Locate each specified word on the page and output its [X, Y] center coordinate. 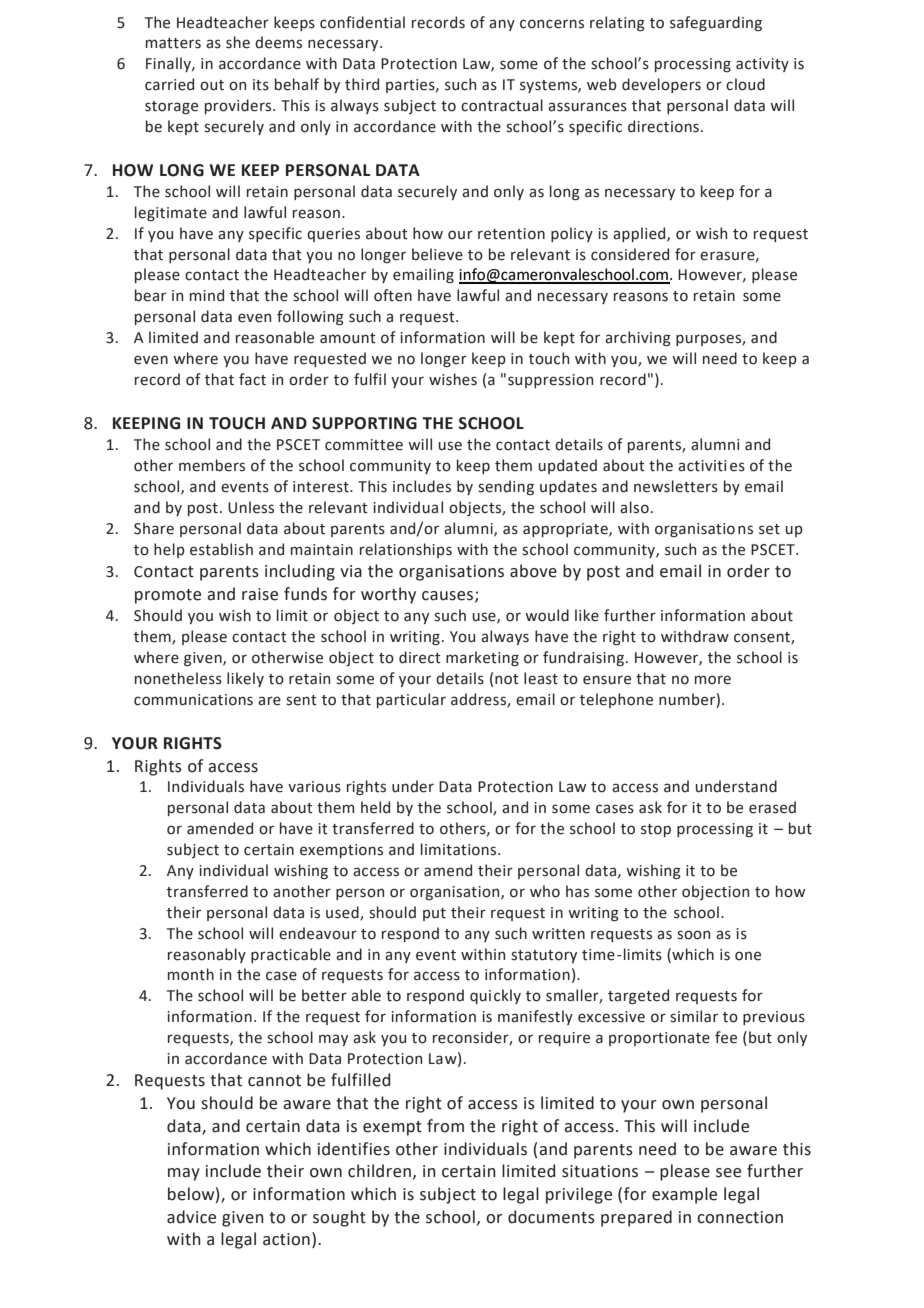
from [445, 1126]
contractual [502, 105]
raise [260, 594]
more [713, 680]
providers [239, 106]
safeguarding [716, 23]
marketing [482, 658]
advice [191, 1217]
